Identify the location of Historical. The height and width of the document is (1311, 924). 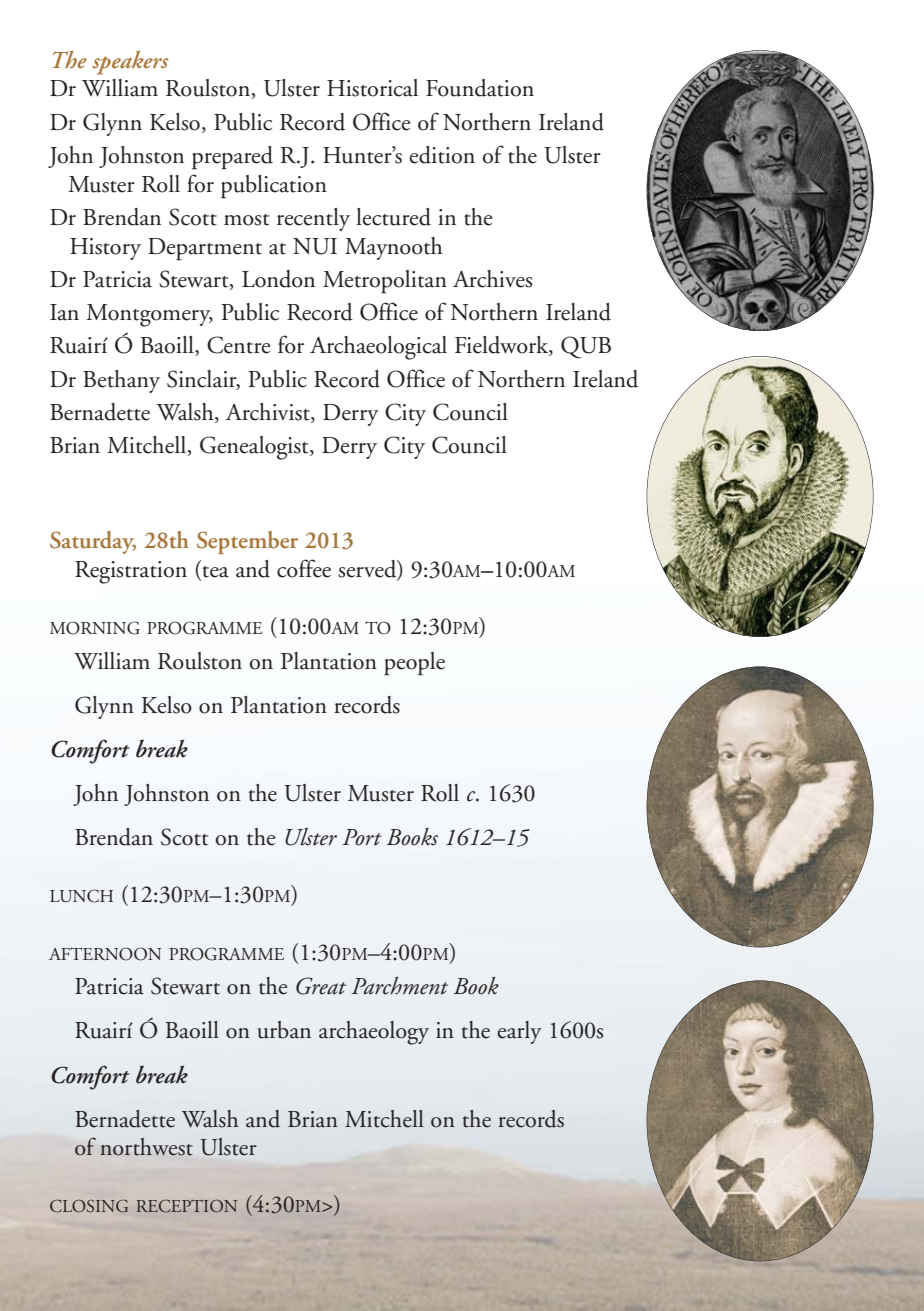
(372, 88).
